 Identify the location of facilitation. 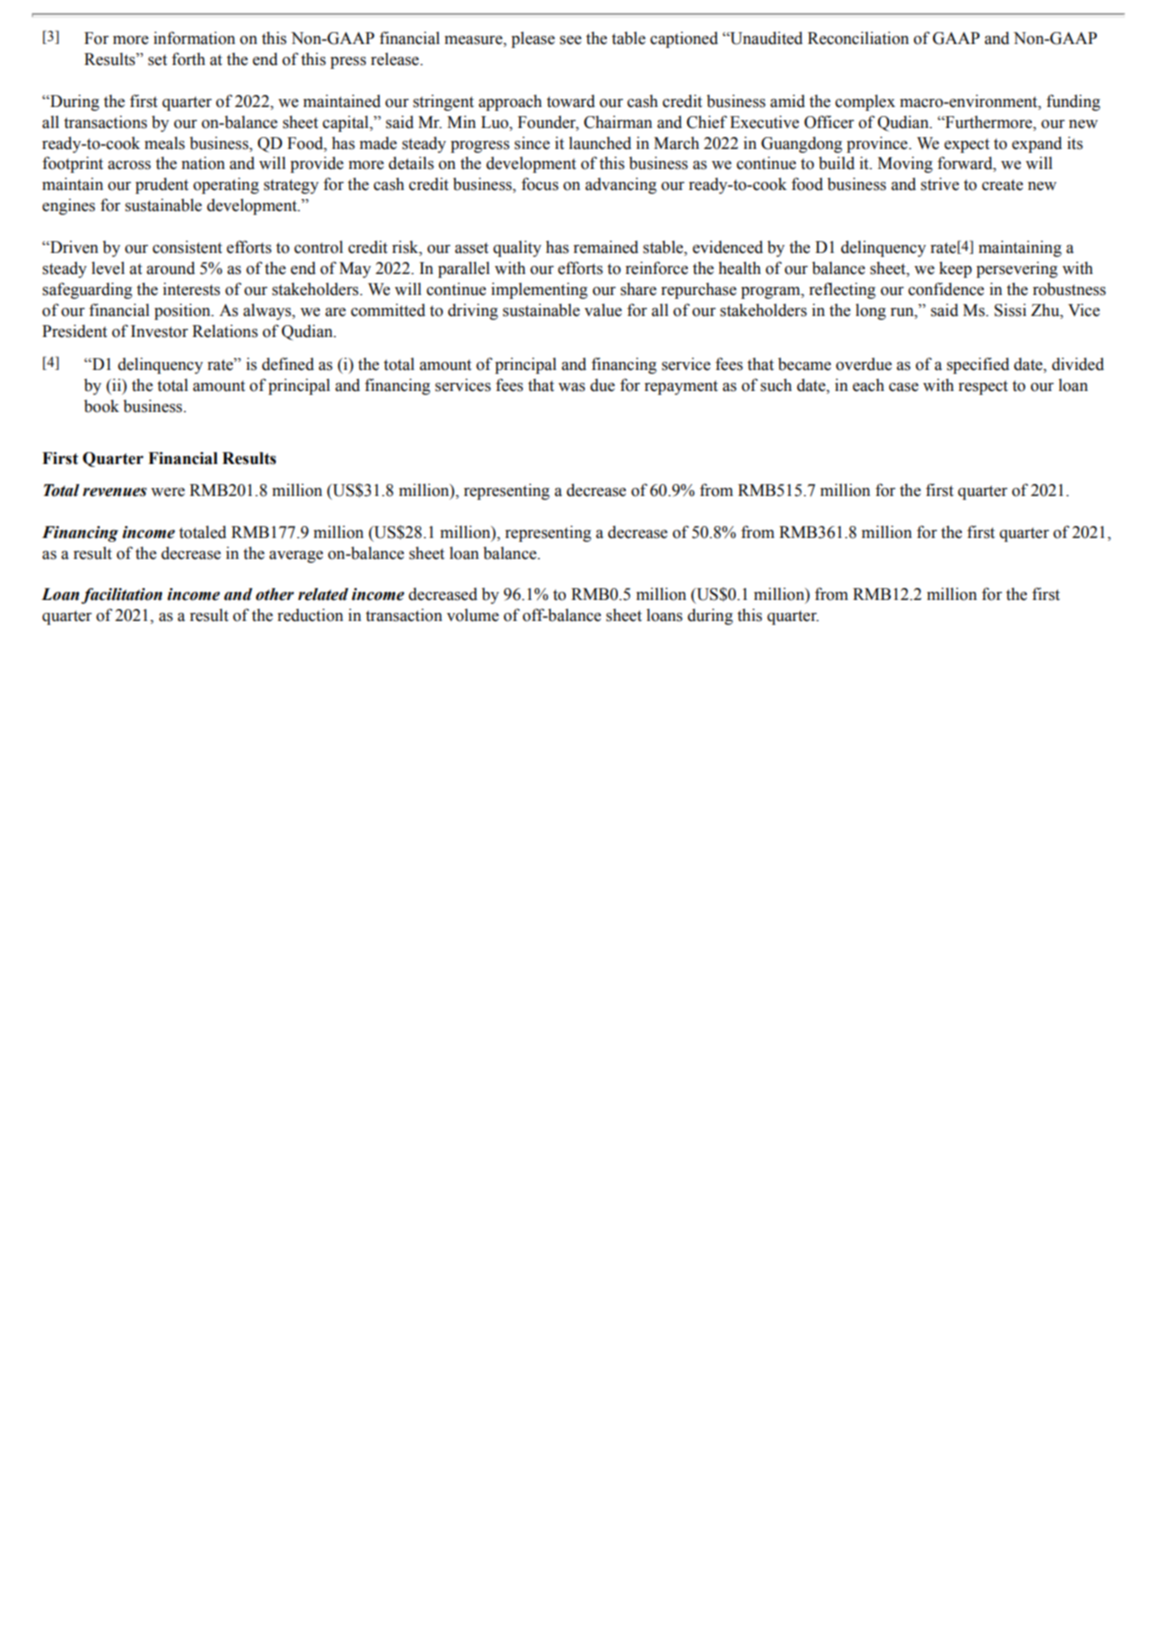
(121, 596).
